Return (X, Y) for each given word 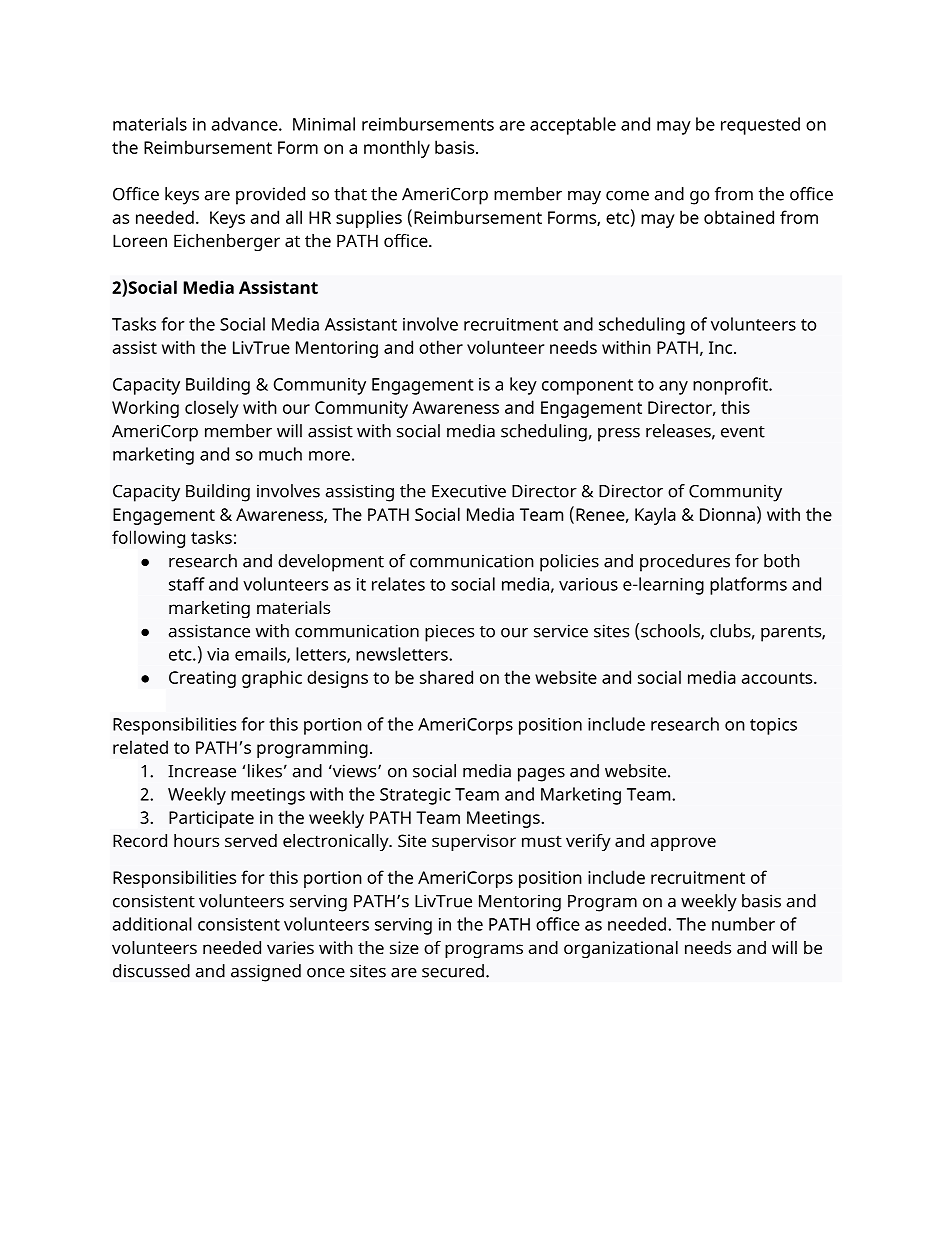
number (743, 924)
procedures (685, 563)
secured (453, 971)
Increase (202, 771)
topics (773, 726)
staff (187, 584)
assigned (266, 973)
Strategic (415, 796)
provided (270, 196)
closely (211, 409)
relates (398, 584)
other (441, 347)
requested (760, 126)
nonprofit (731, 386)
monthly (397, 149)
